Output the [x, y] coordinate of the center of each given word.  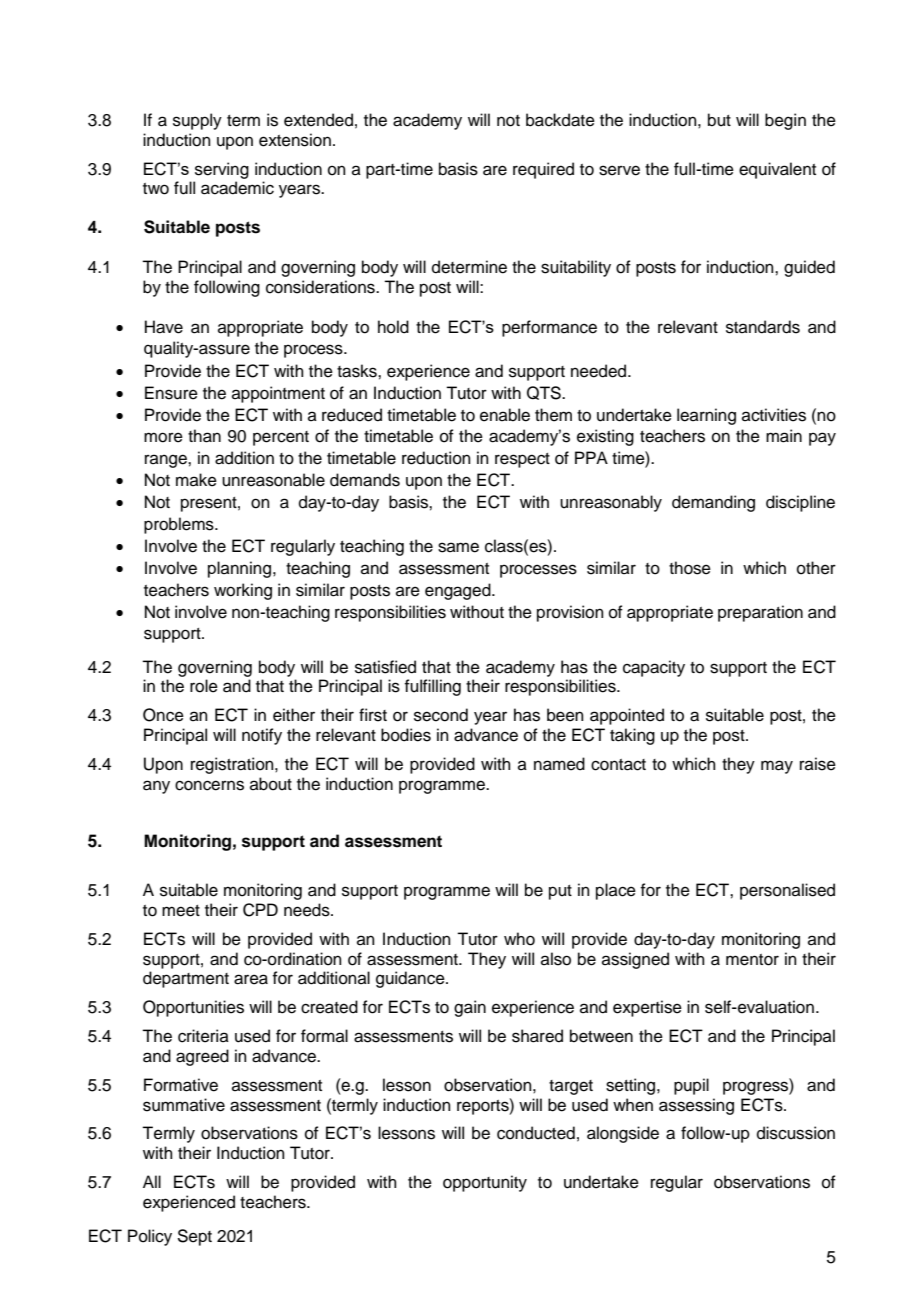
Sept [194, 1237]
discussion [796, 1133]
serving [222, 170]
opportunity [485, 1183]
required [543, 170]
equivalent [777, 170]
